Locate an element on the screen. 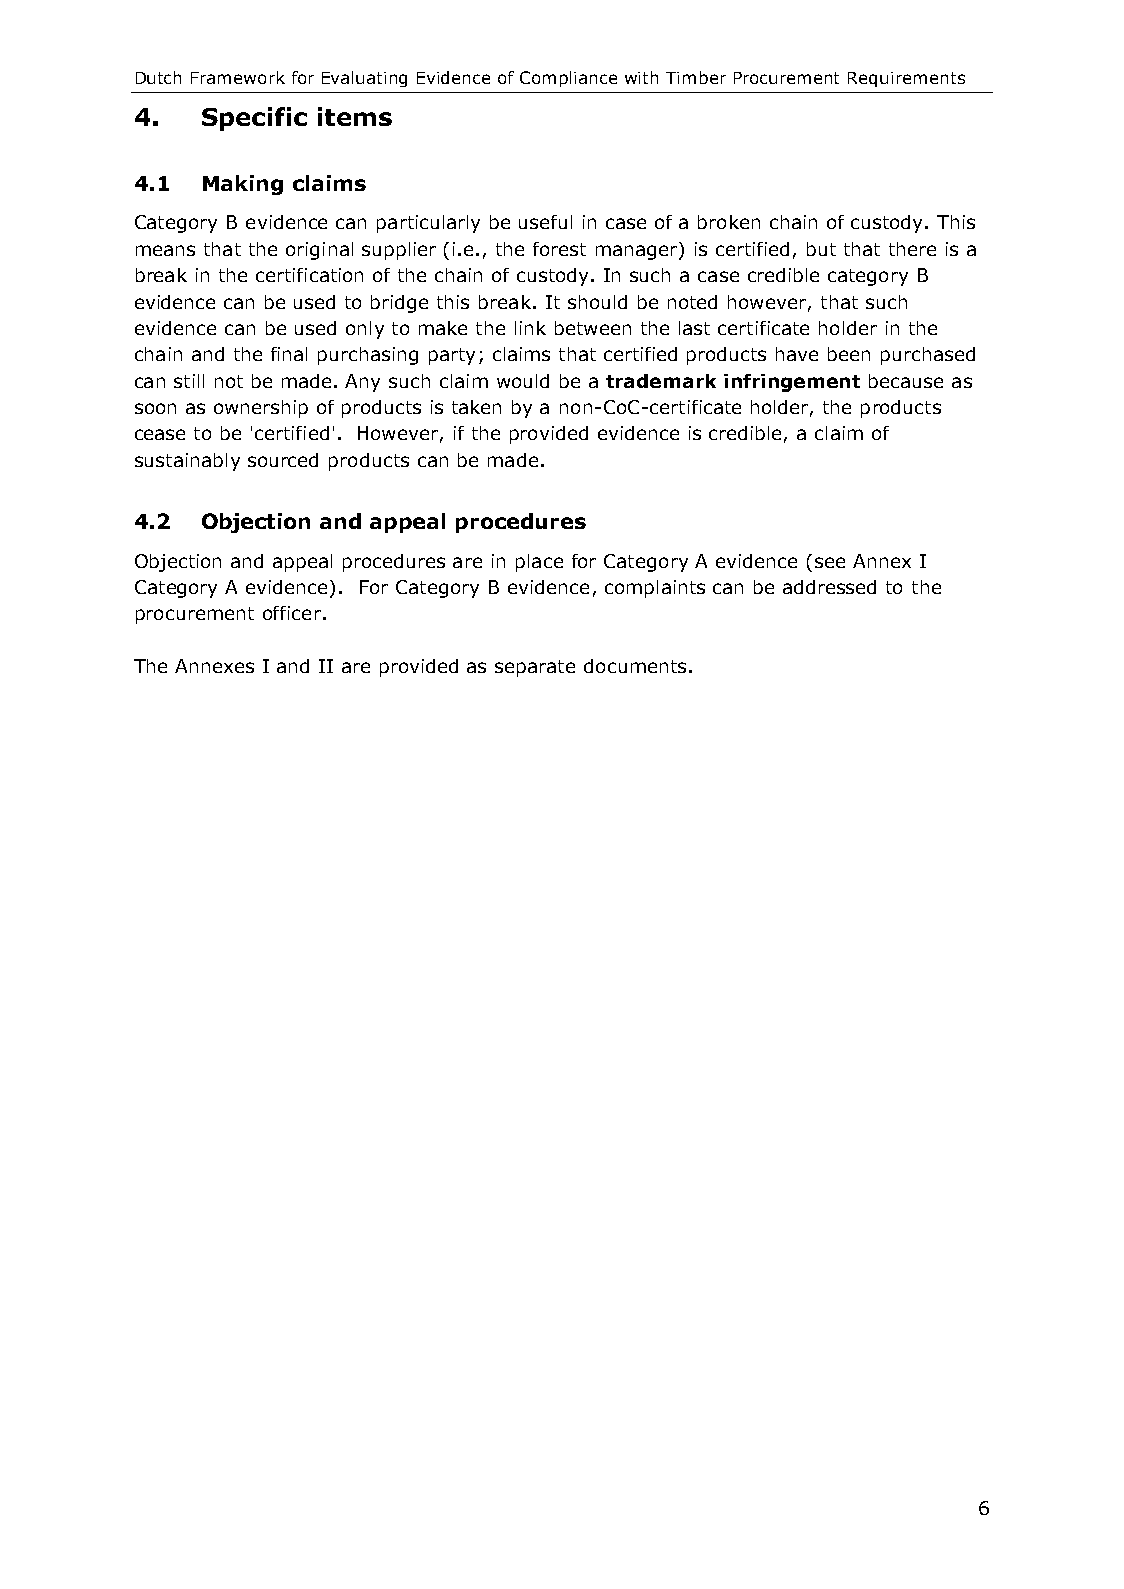 The width and height of the screenshot is (1124, 1589). useful is located at coordinates (545, 222).
